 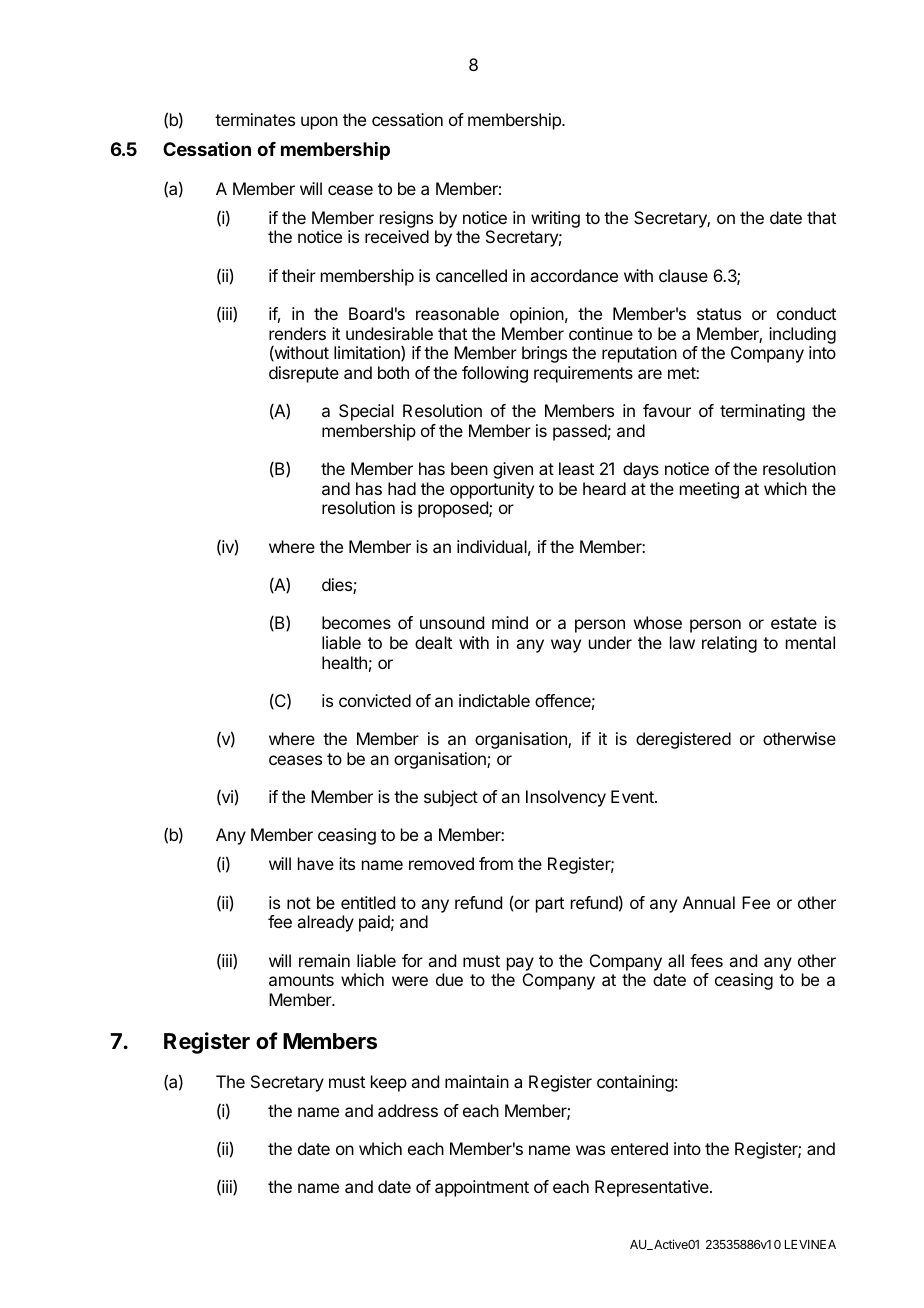 What do you see at coordinates (304, 374) in the screenshot?
I see `disrepute` at bounding box center [304, 374].
